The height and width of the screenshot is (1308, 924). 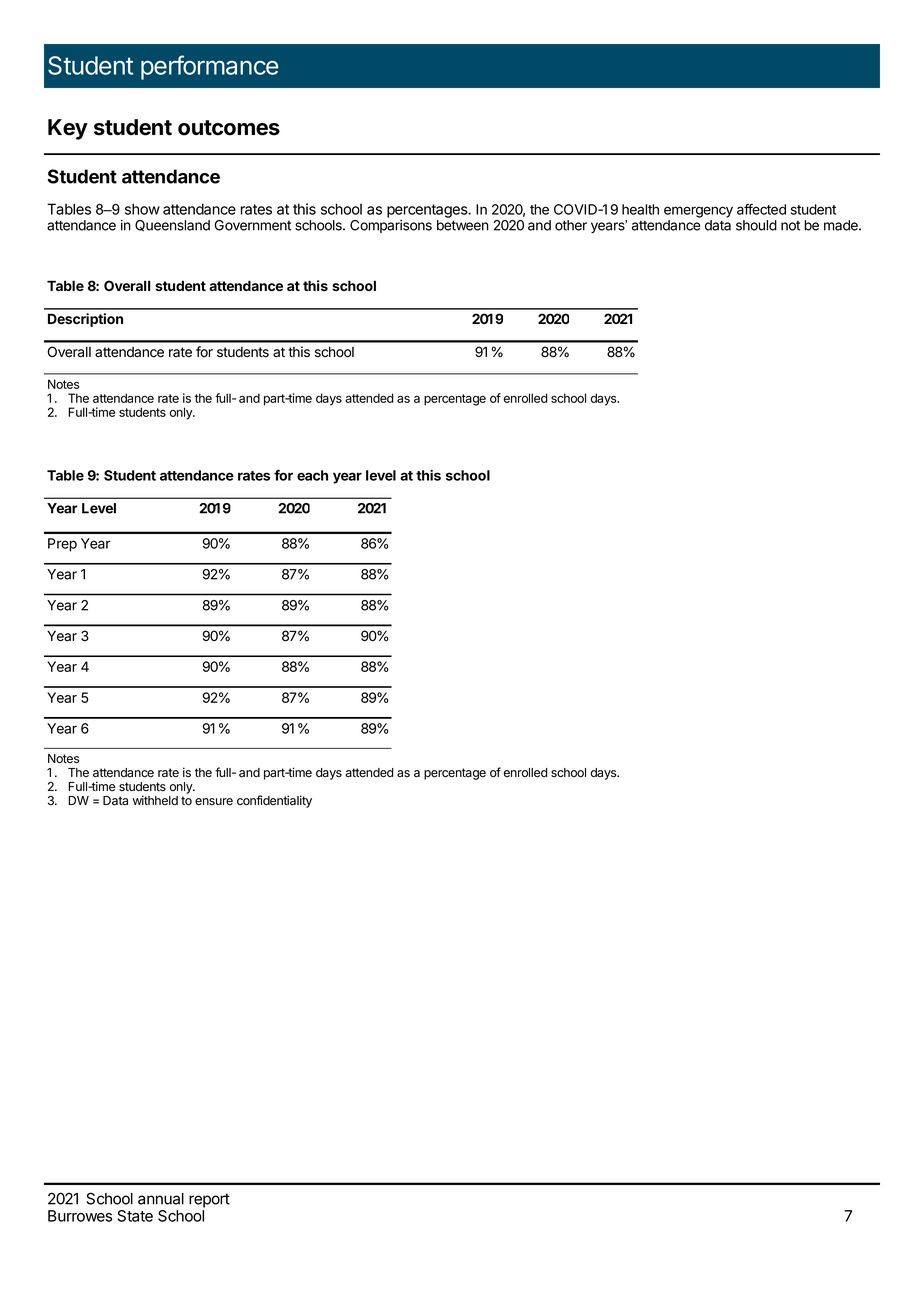 I want to click on Description, so click(x=85, y=320).
